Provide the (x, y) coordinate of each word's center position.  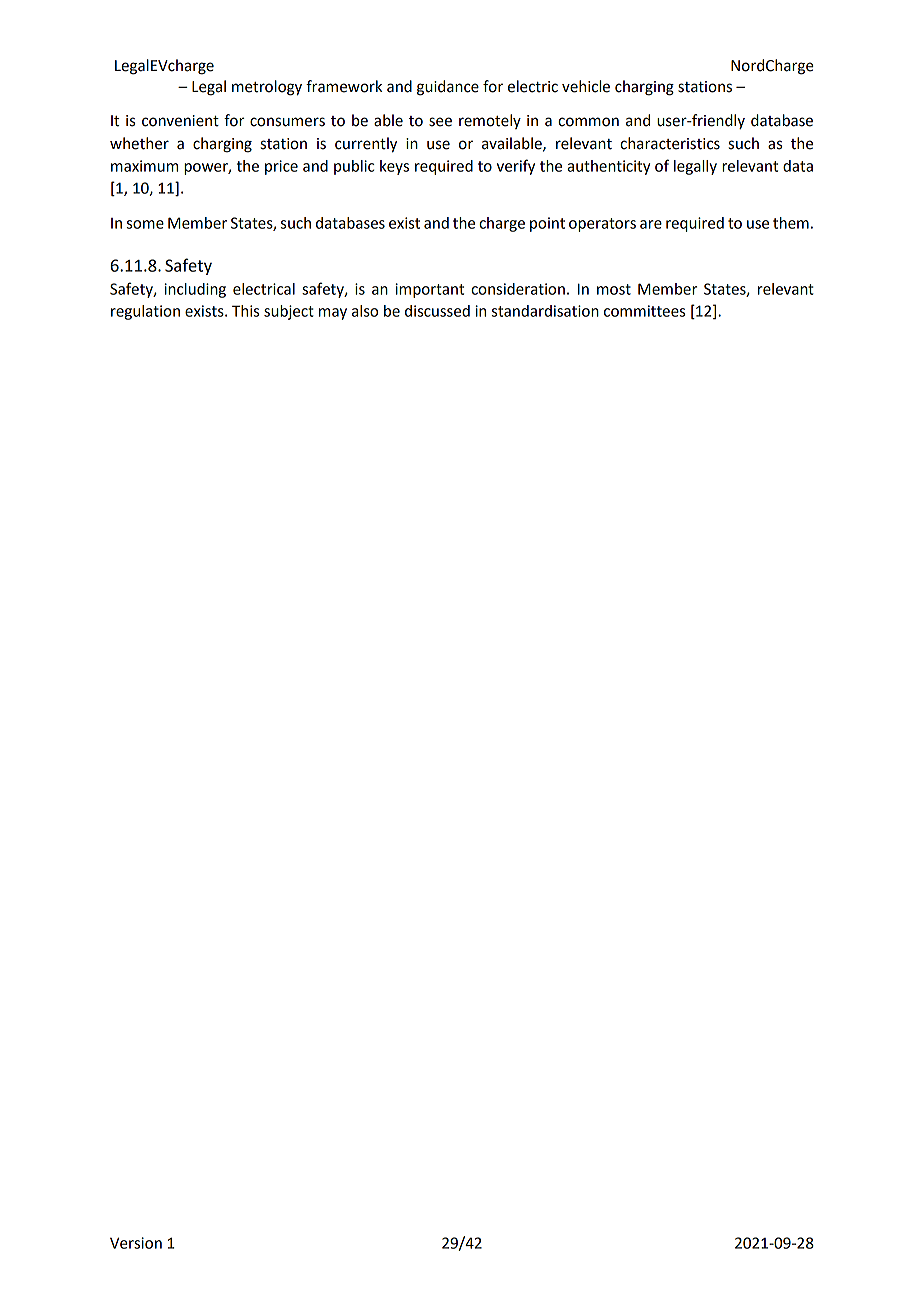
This (245, 311)
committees (644, 311)
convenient (180, 121)
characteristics (670, 143)
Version (136, 1243)
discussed (437, 311)
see (440, 122)
